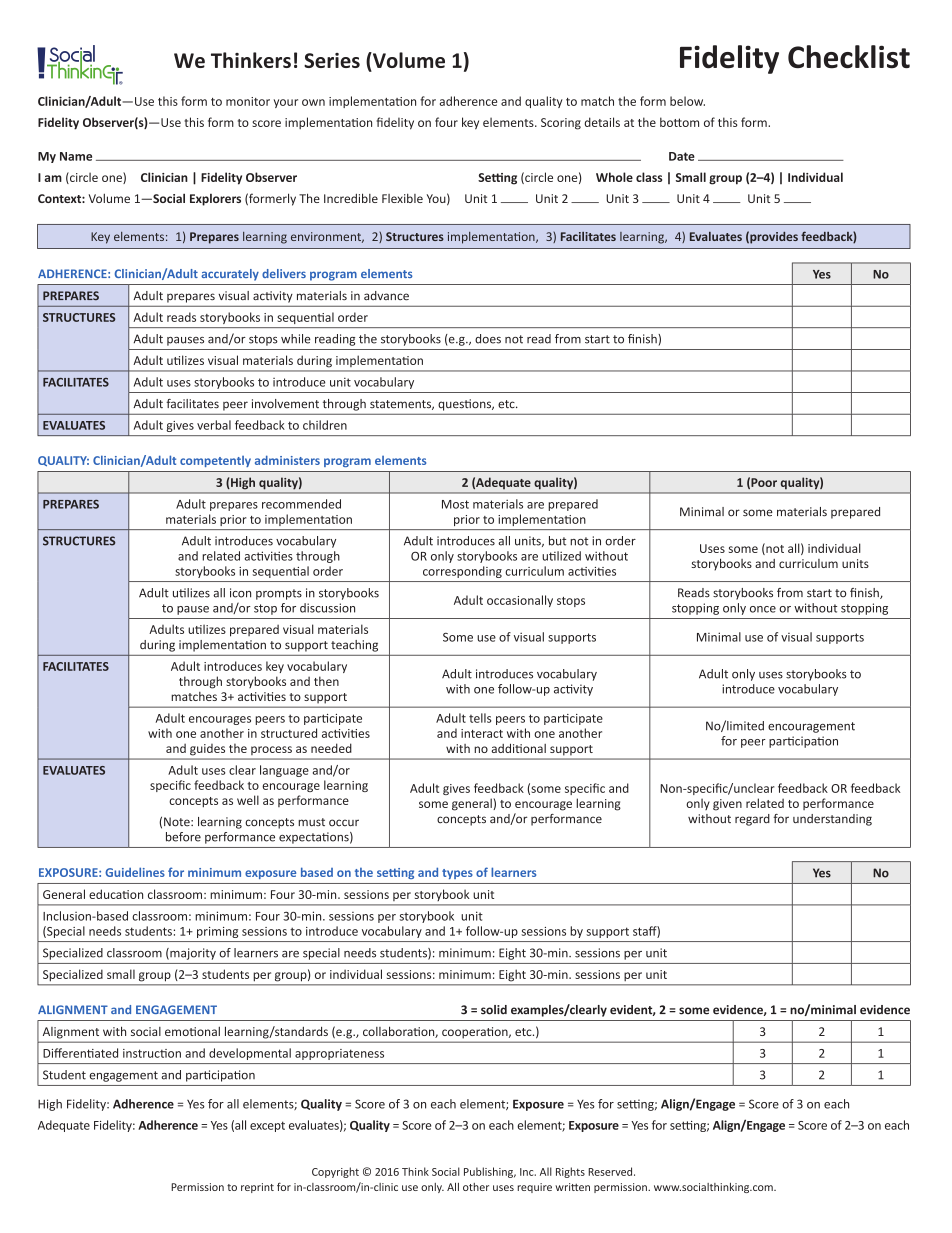  Describe the element at coordinates (214, 425) in the document. I see `verbal` at that location.
